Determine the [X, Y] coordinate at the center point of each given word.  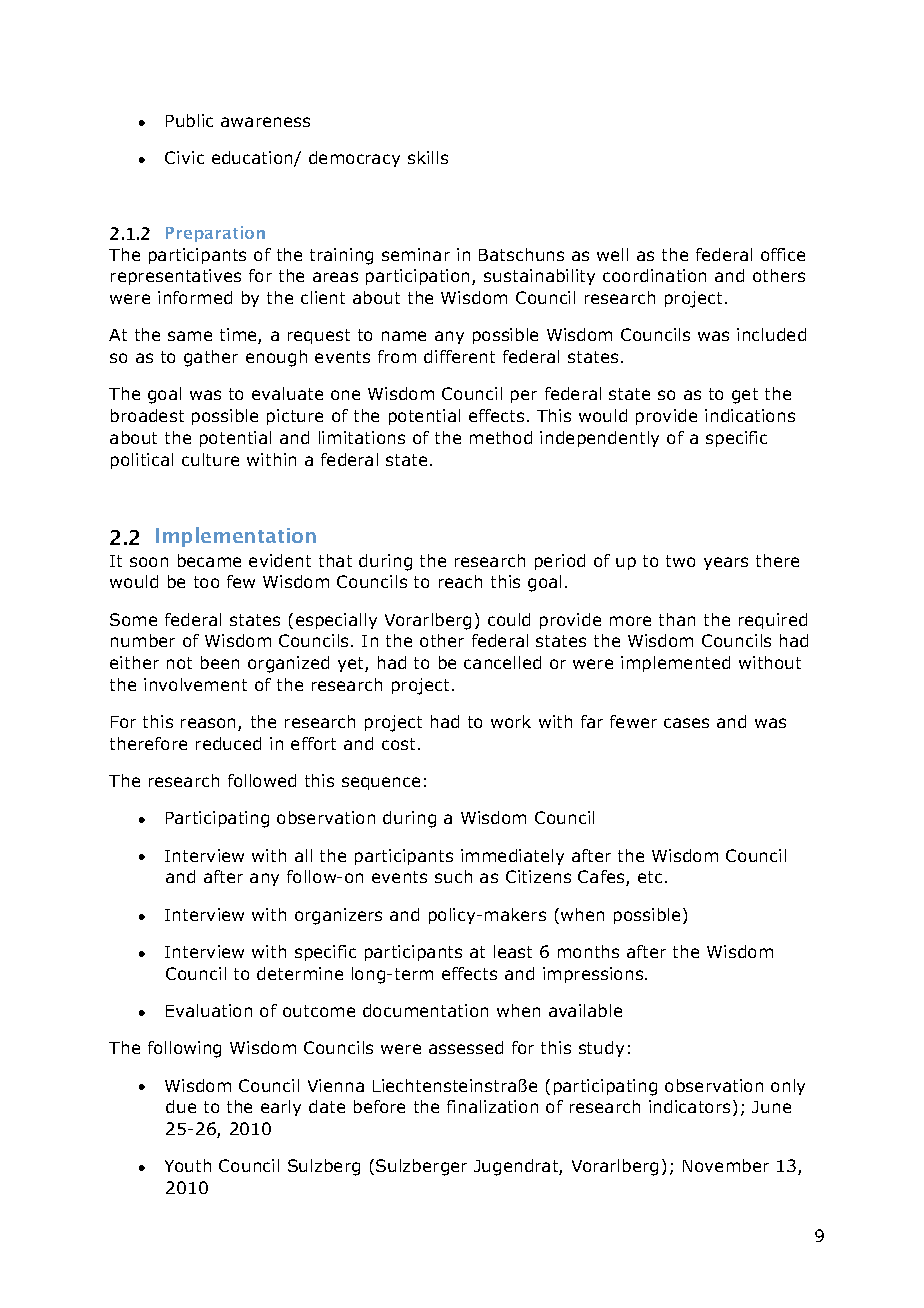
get [745, 396]
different [459, 356]
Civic [184, 157]
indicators [689, 1106]
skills [428, 157]
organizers [338, 916]
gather [211, 358]
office [783, 254]
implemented [675, 664]
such [453, 876]
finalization [492, 1106]
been [220, 662]
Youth [188, 1165]
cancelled [502, 662]
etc [650, 877]
